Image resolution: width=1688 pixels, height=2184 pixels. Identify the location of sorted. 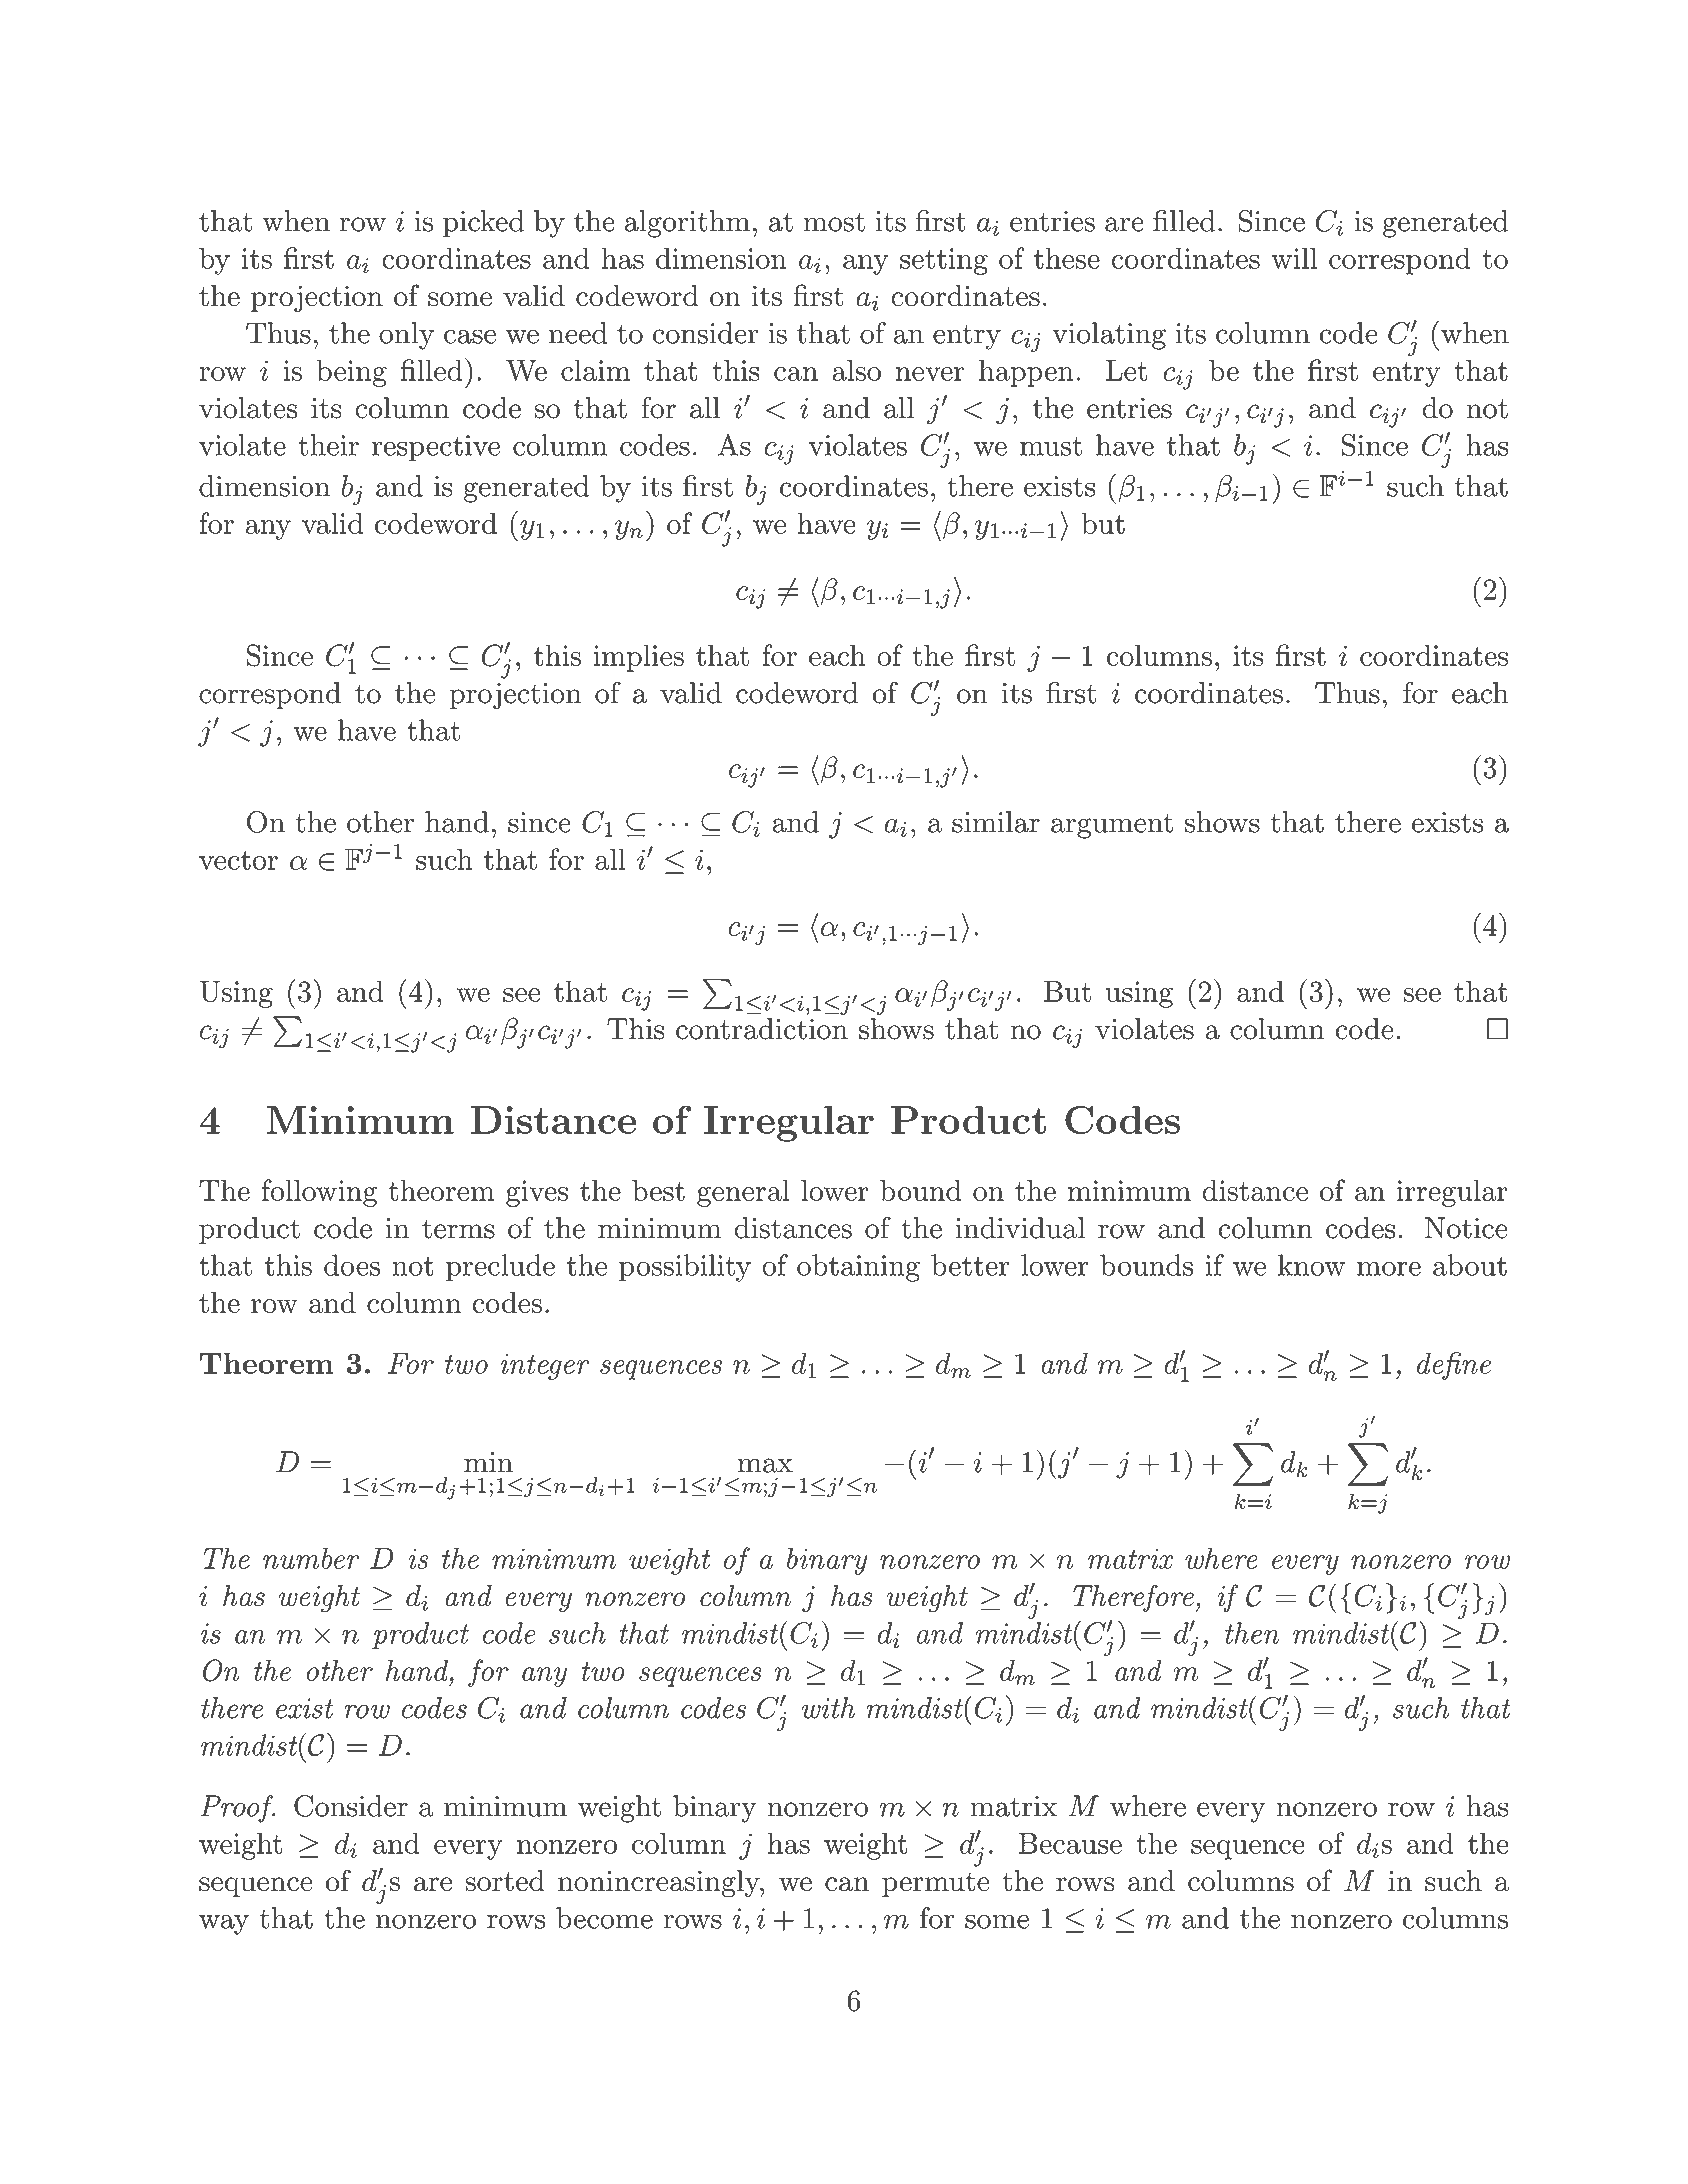
(505, 1881).
